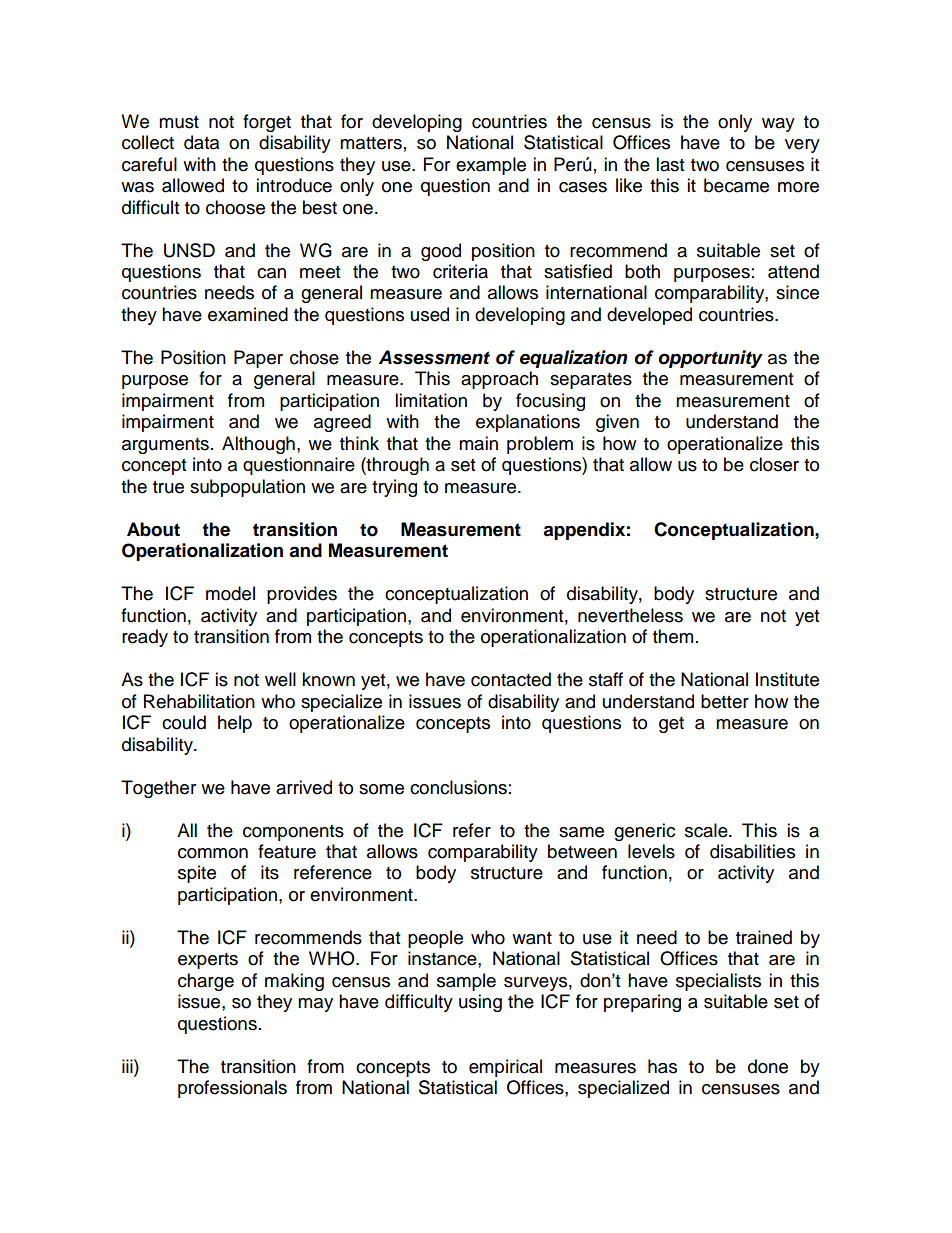 This screenshot has width=952, height=1233. What do you see at coordinates (201, 142) in the screenshot?
I see `data` at bounding box center [201, 142].
